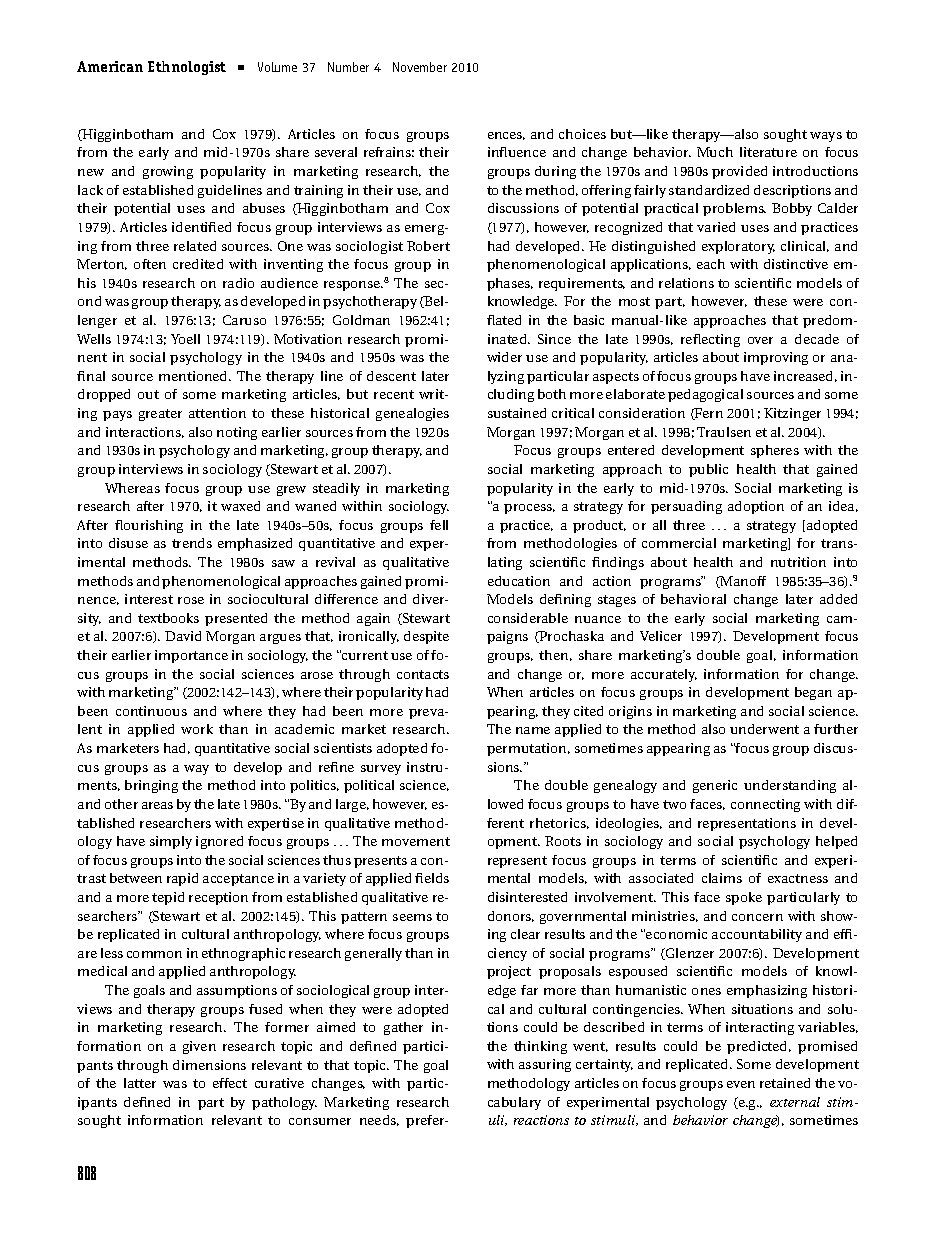 Image resolution: width=952 pixels, height=1233 pixels. Describe the element at coordinates (775, 451) in the document. I see `spheres` at that location.
